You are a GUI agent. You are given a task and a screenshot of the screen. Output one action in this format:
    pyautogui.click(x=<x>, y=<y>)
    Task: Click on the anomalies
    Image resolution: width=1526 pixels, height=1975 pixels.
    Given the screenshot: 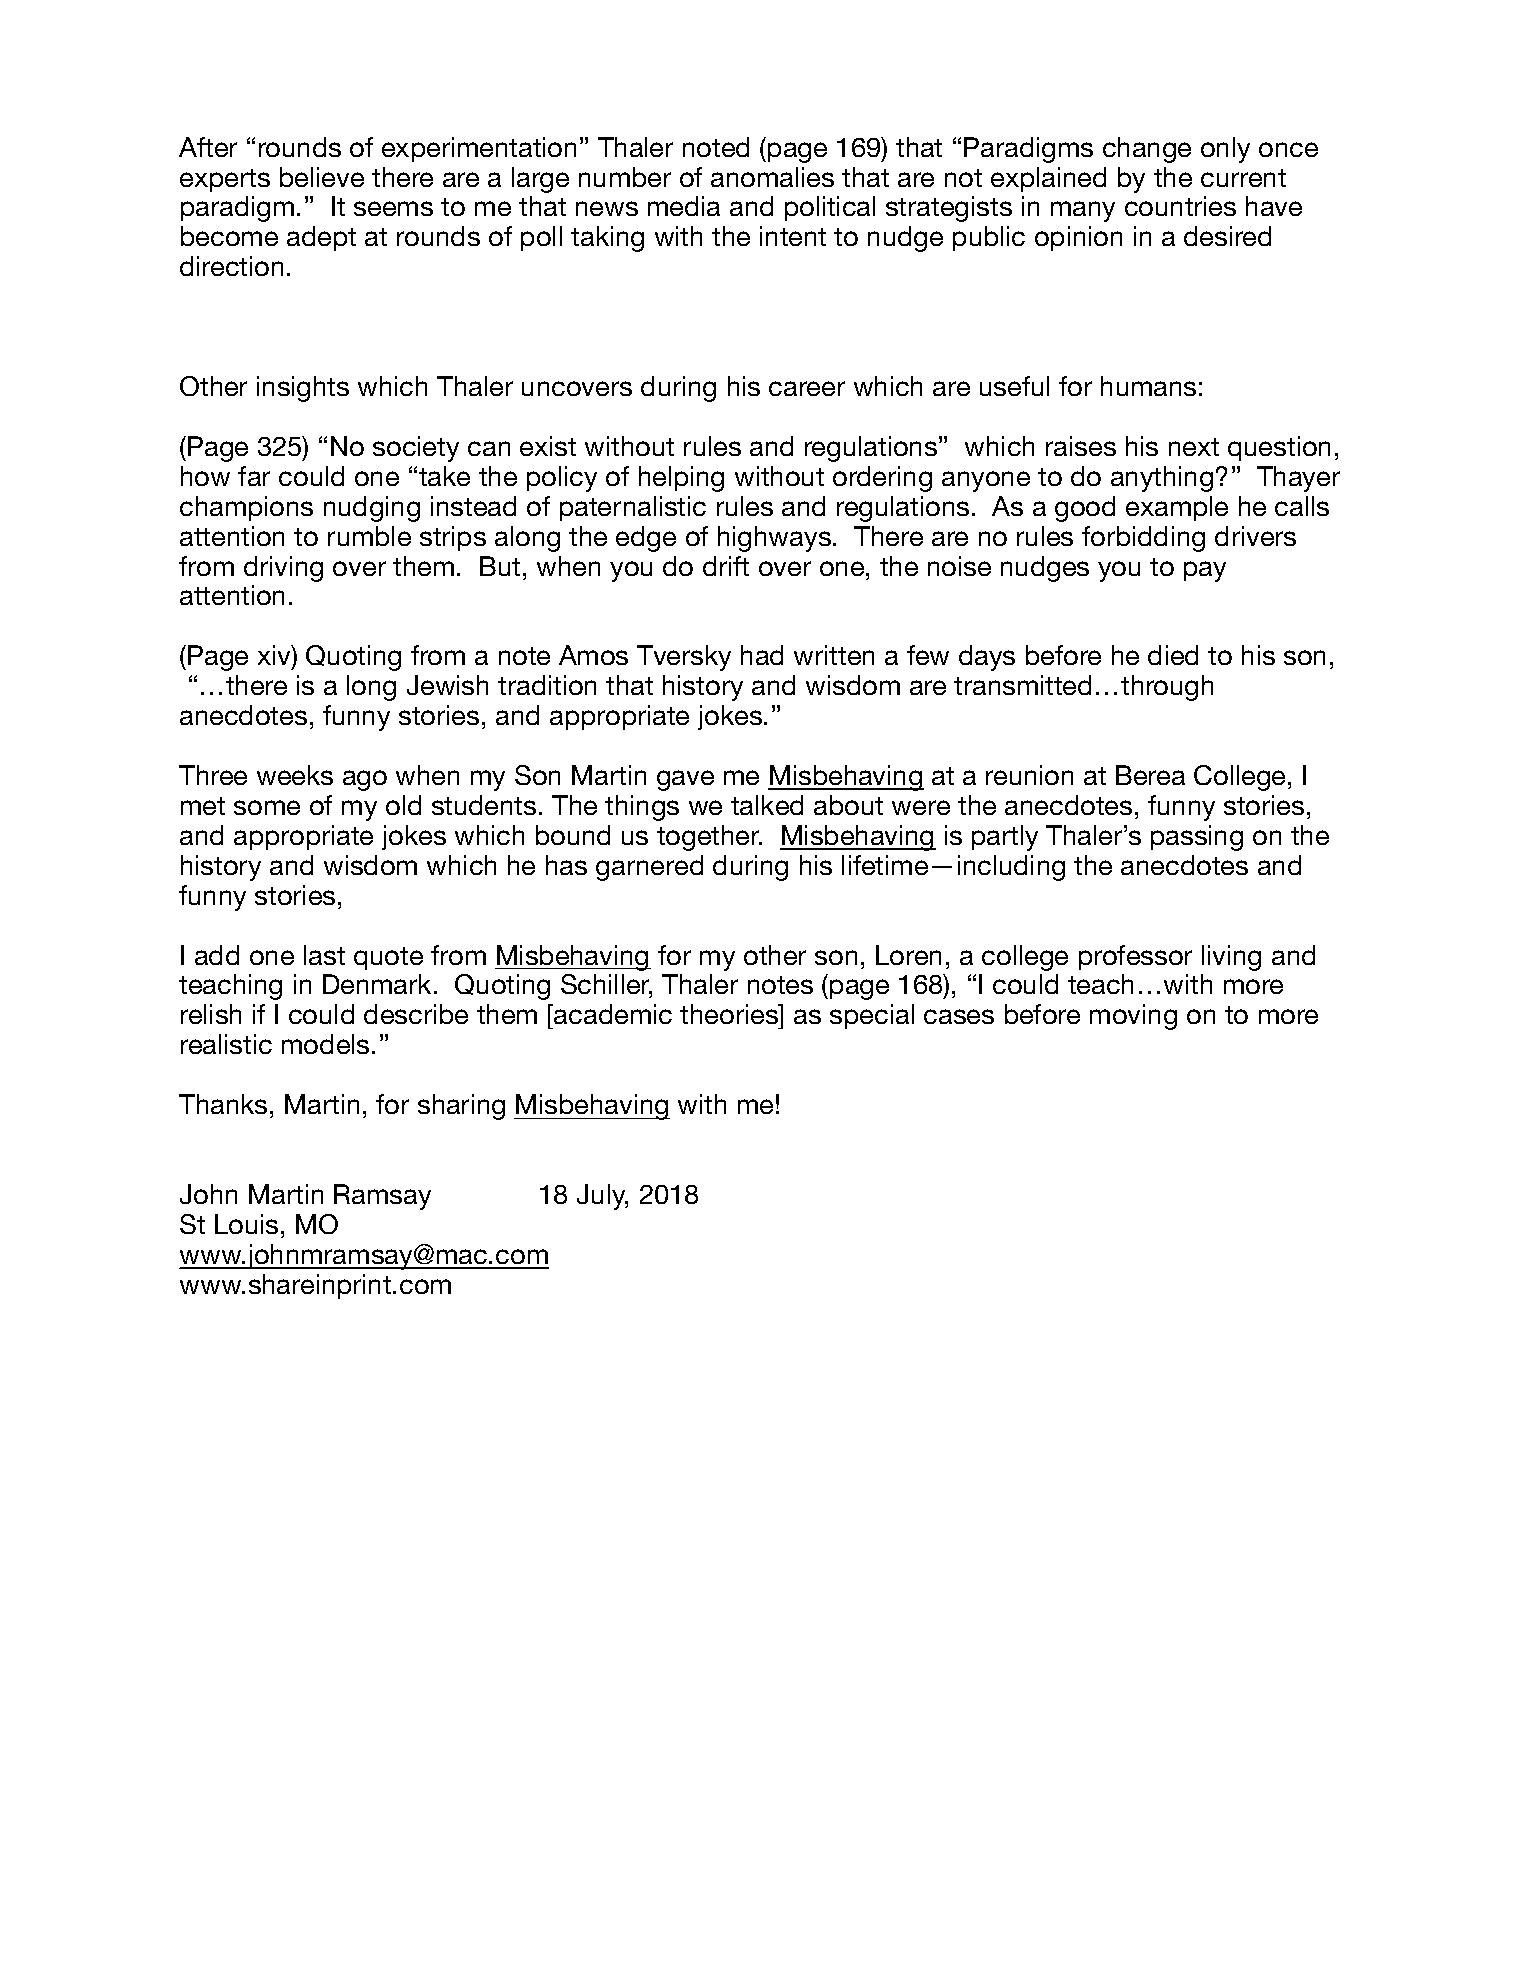 What is the action you would take?
    pyautogui.click(x=772, y=177)
